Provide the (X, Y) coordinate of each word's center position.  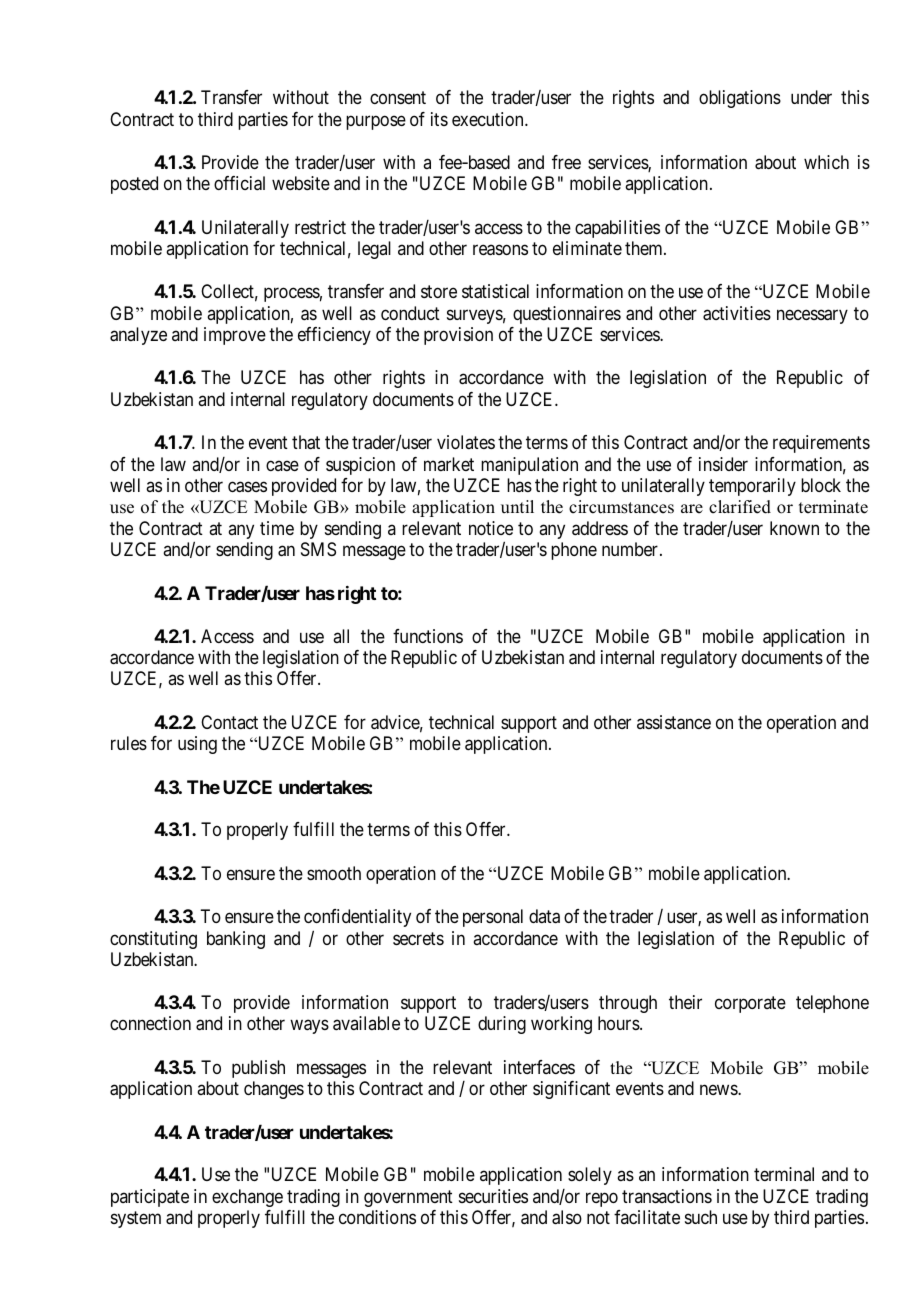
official (239, 183)
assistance (674, 722)
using (197, 745)
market (449, 464)
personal (493, 918)
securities (493, 1196)
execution (489, 119)
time (277, 528)
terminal (784, 1174)
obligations (740, 99)
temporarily (752, 487)
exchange (247, 1198)
